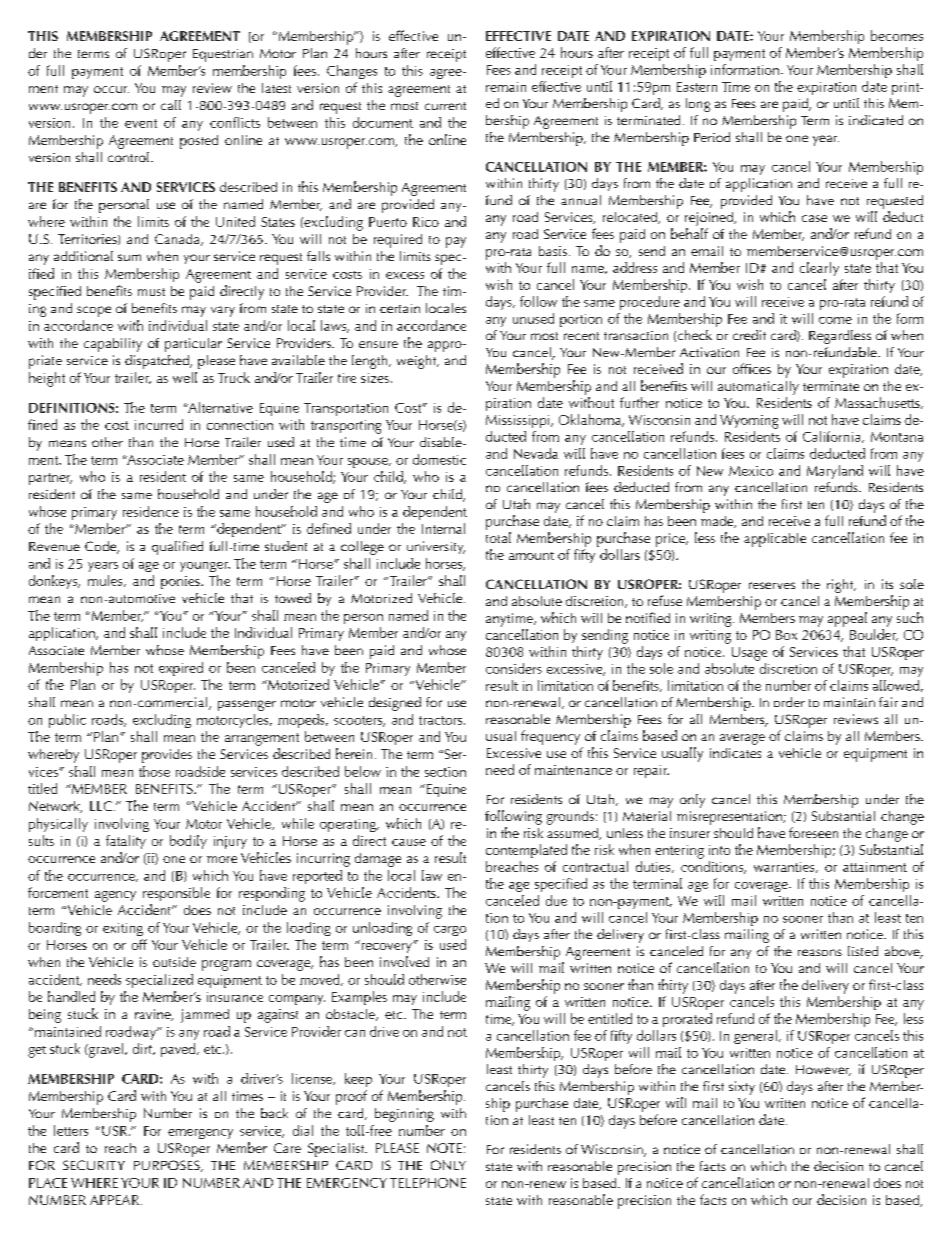 The height and width of the image is (1233, 952). I want to click on event, so click(141, 123).
